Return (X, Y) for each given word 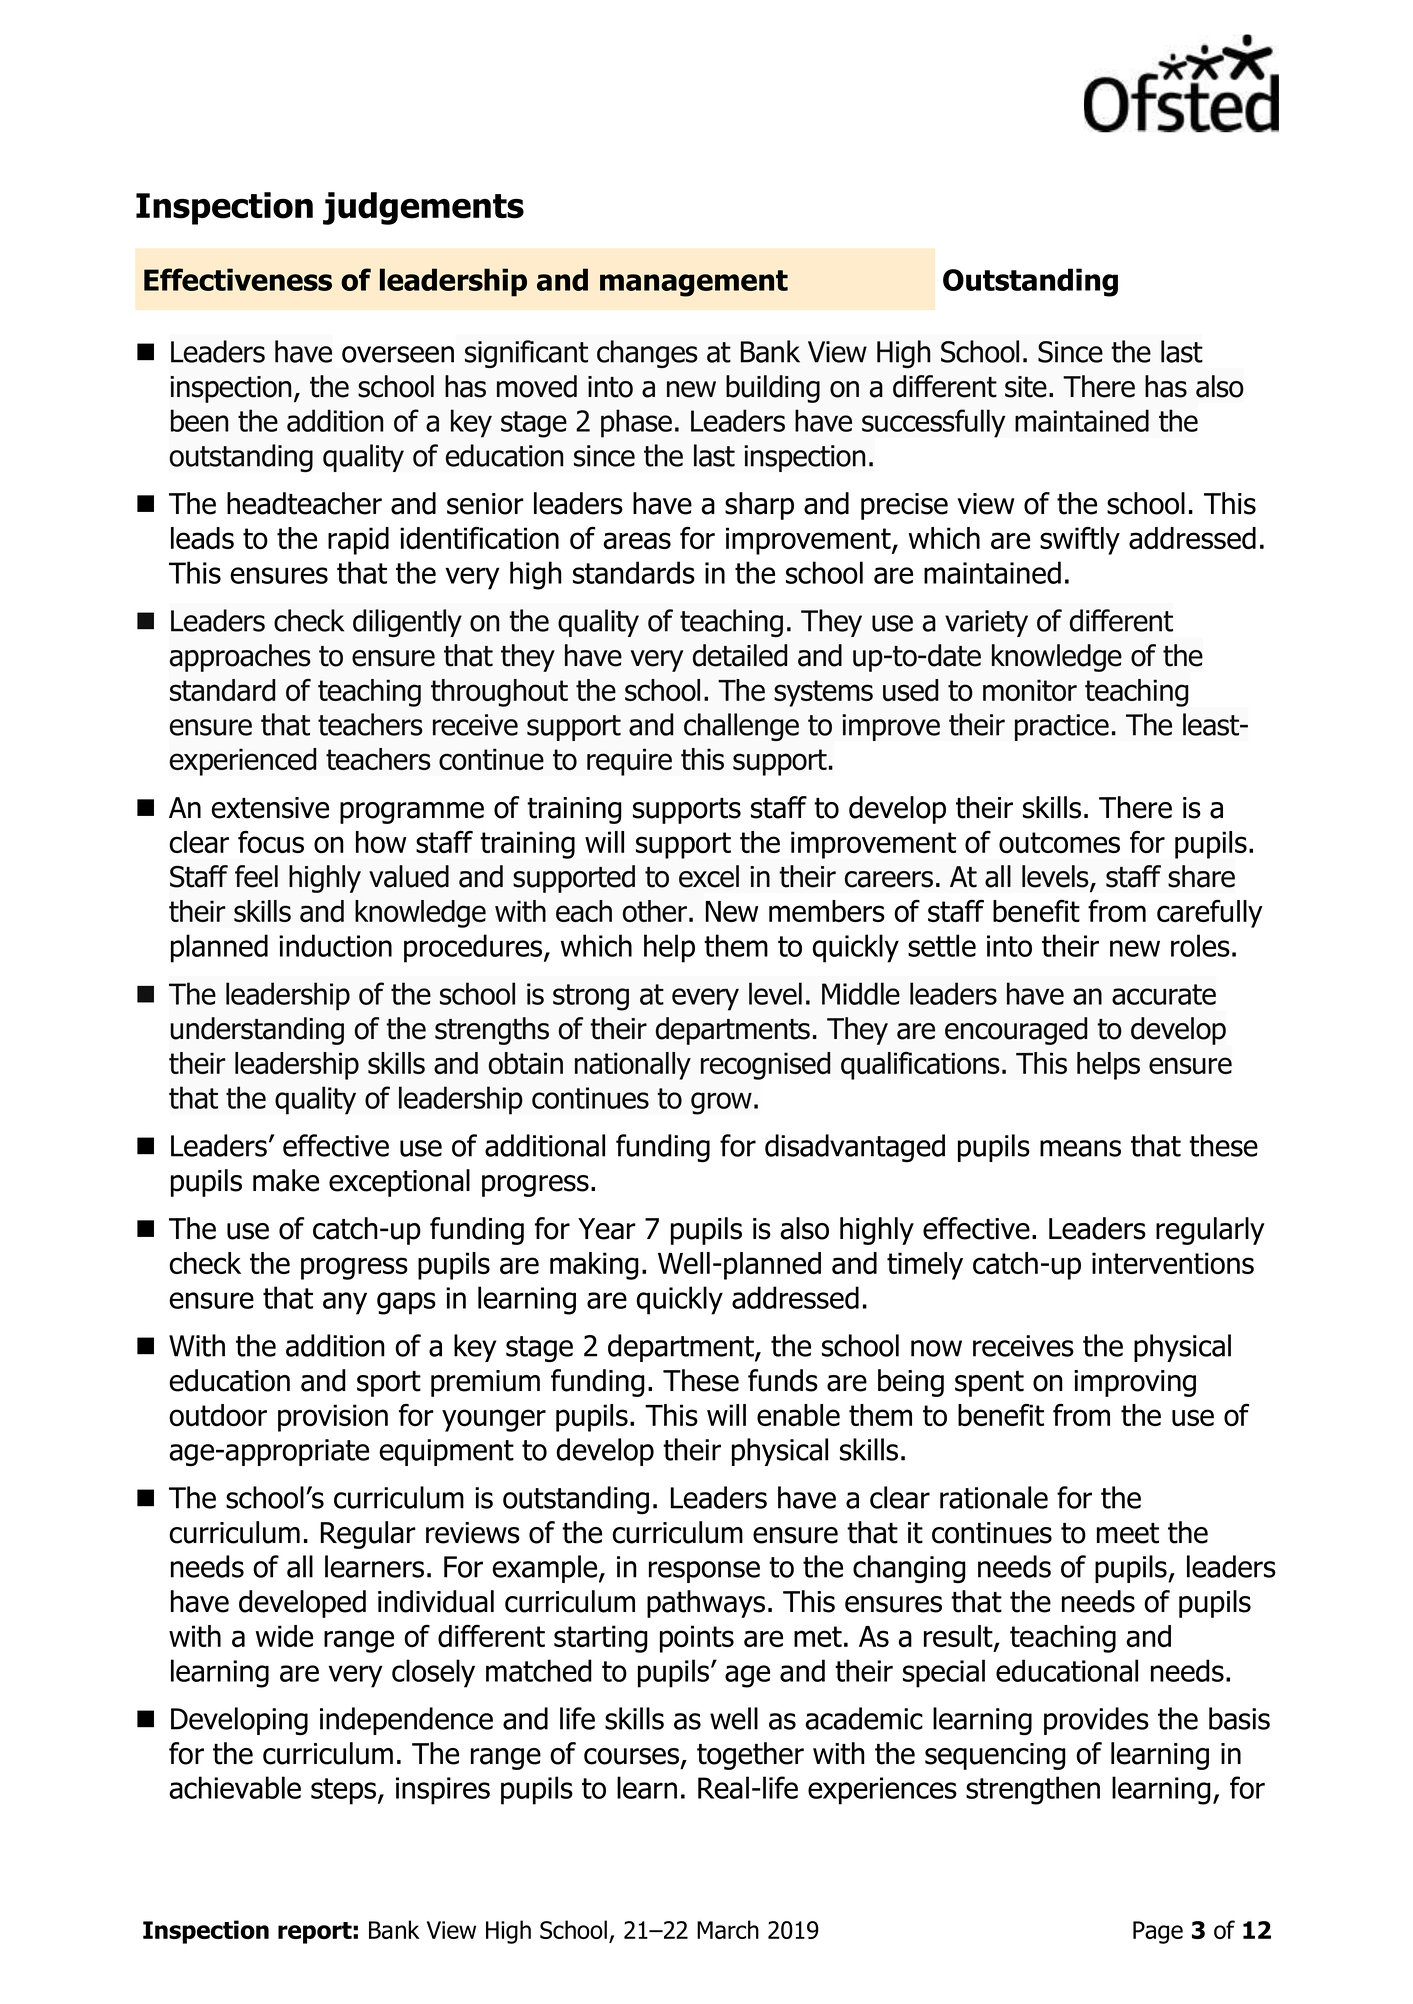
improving (1135, 1383)
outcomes (1059, 843)
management (694, 283)
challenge (741, 727)
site (1026, 387)
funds (783, 1380)
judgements (423, 208)
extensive (270, 808)
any (345, 1303)
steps (345, 1791)
